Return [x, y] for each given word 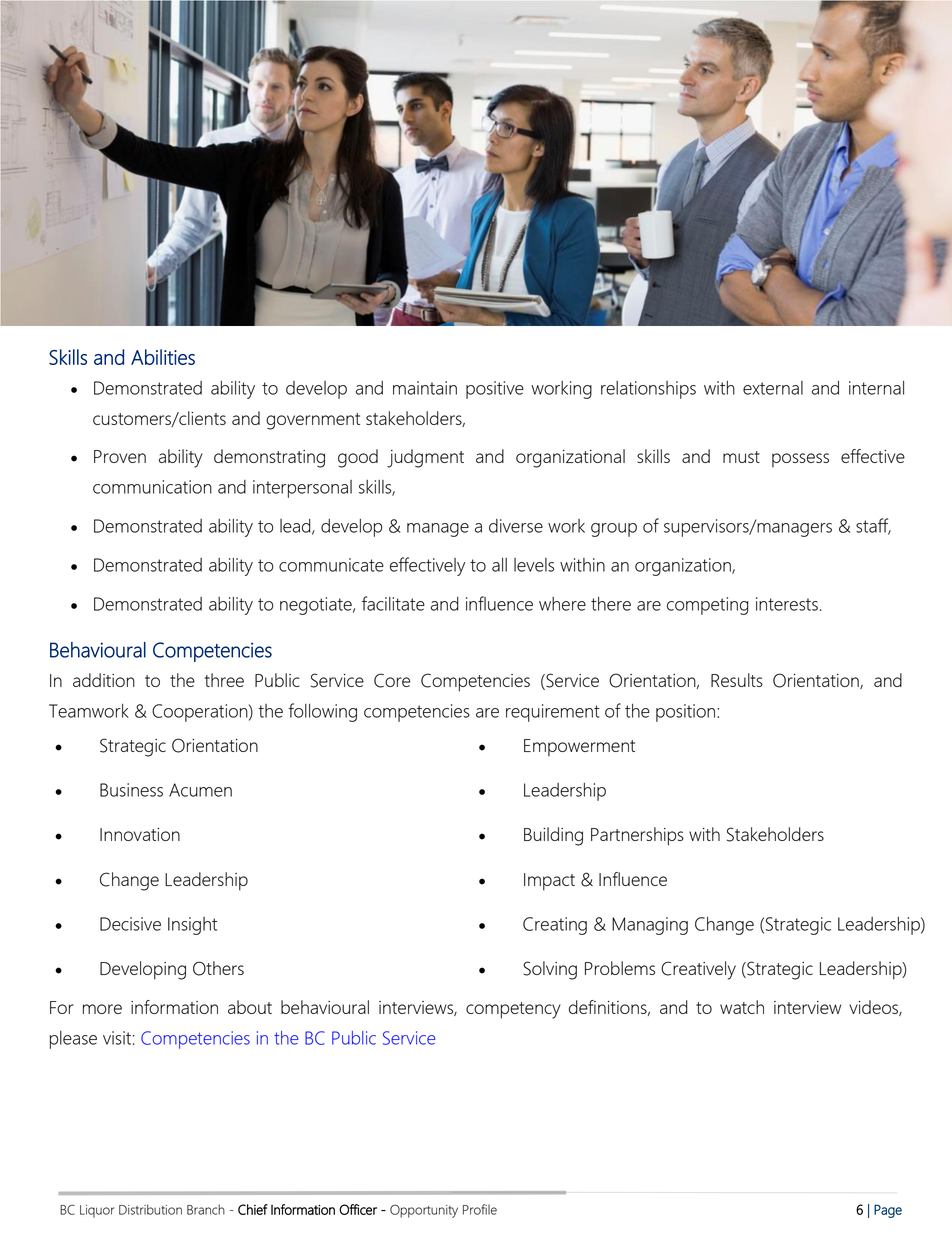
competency [513, 1010]
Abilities [163, 357]
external [773, 388]
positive [495, 390]
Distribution [150, 1209]
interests [787, 604]
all [499, 565]
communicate [331, 565]
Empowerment [579, 747]
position [687, 713]
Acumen [200, 790]
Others [218, 968]
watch [742, 1007]
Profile [480, 1209]
